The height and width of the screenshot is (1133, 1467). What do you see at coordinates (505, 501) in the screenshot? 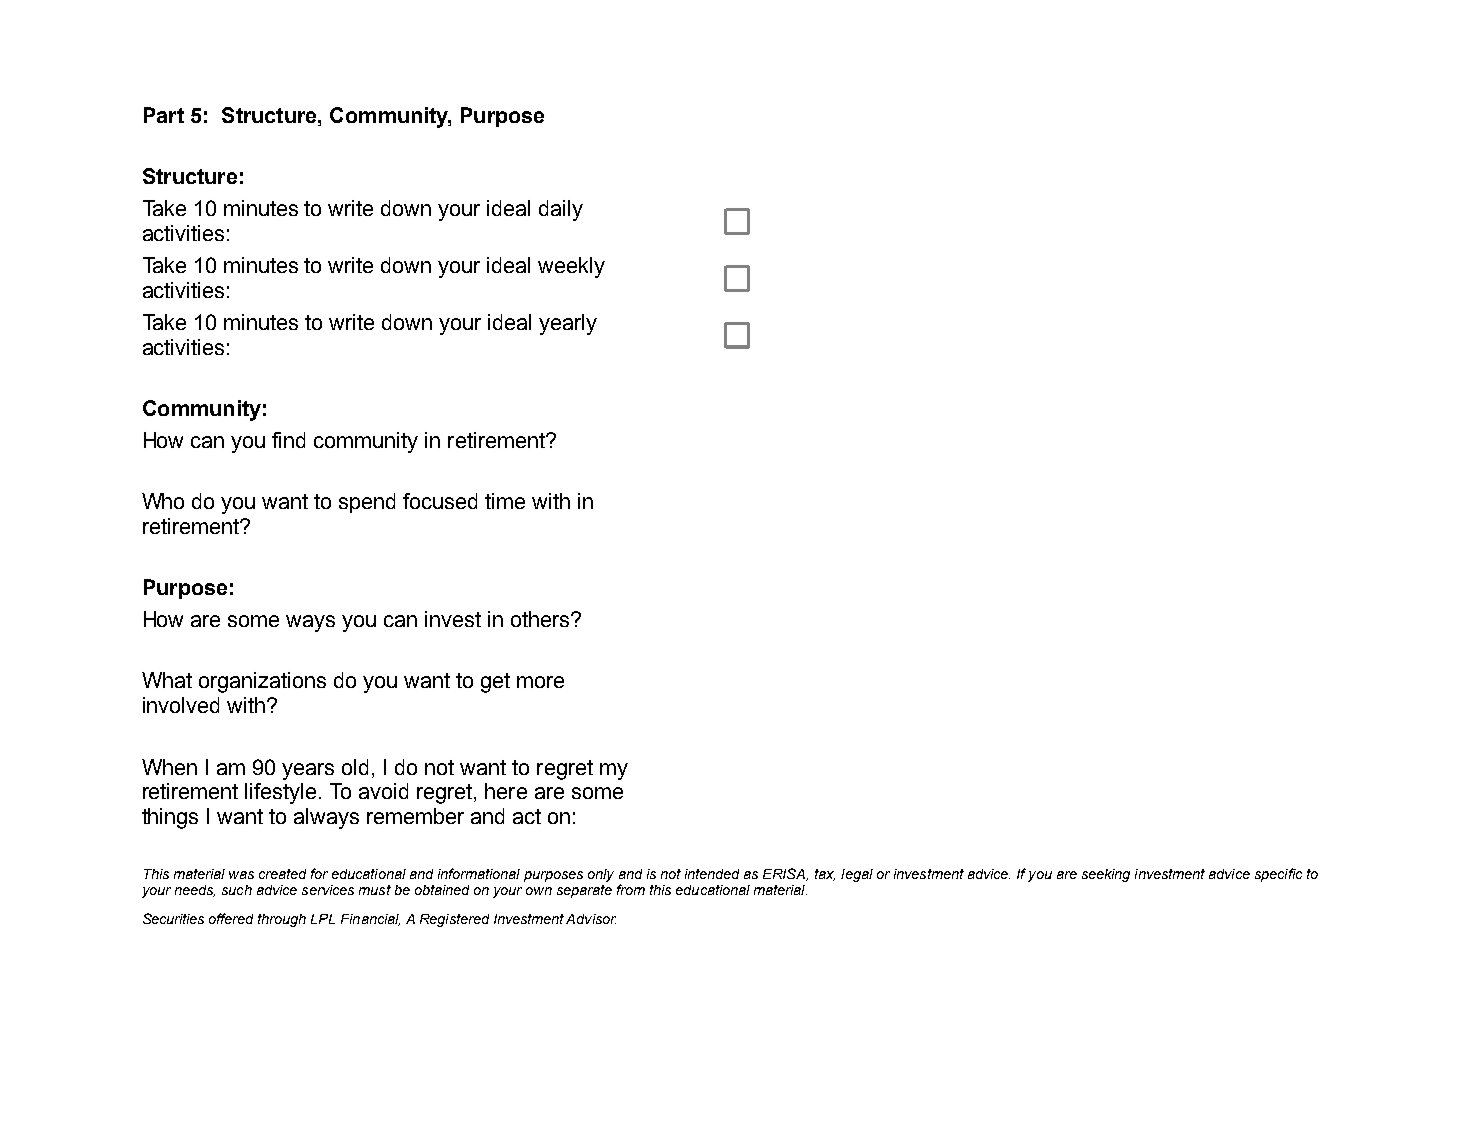
I see `time` at bounding box center [505, 501].
